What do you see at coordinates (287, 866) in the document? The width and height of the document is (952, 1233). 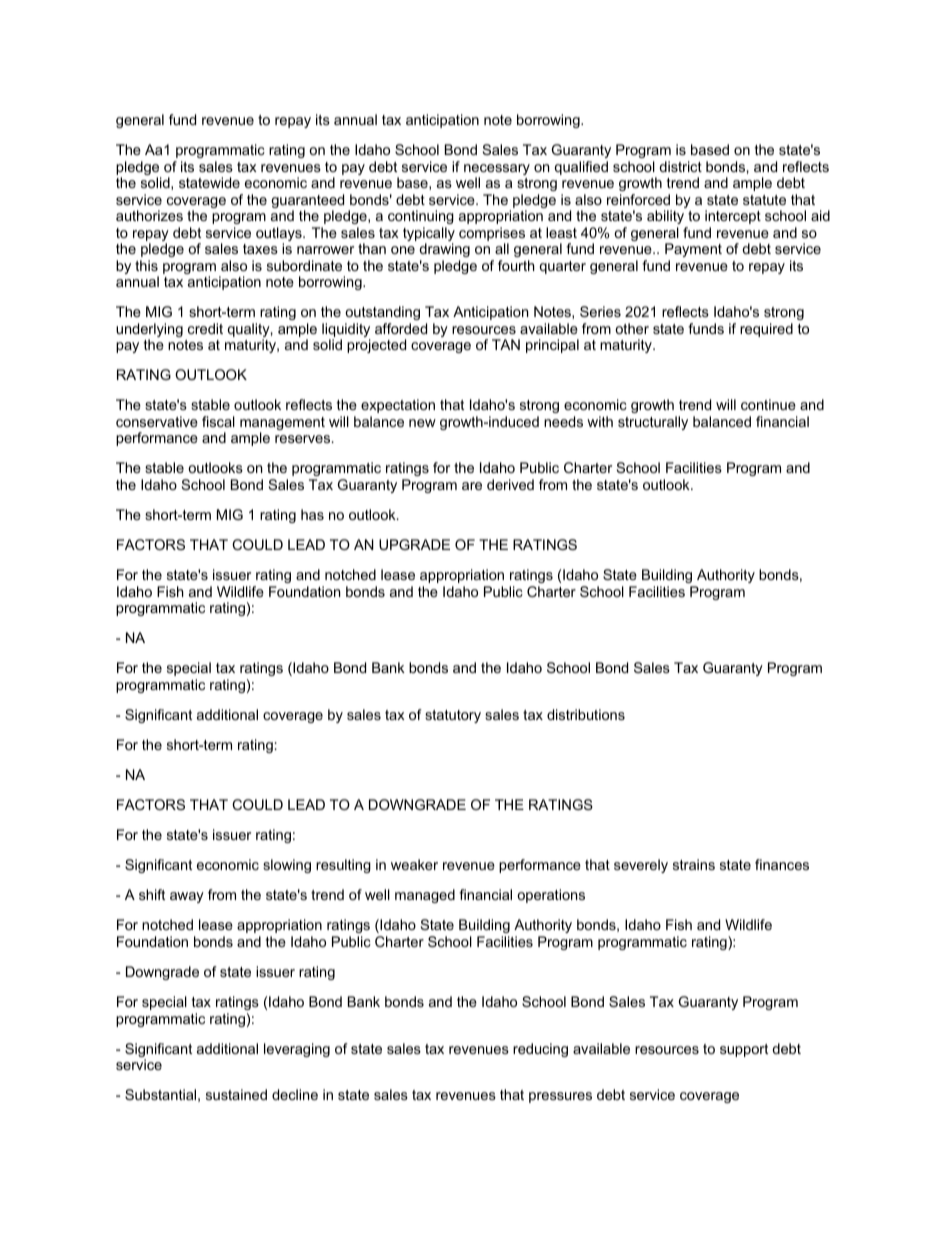 I see `slowing` at bounding box center [287, 866].
